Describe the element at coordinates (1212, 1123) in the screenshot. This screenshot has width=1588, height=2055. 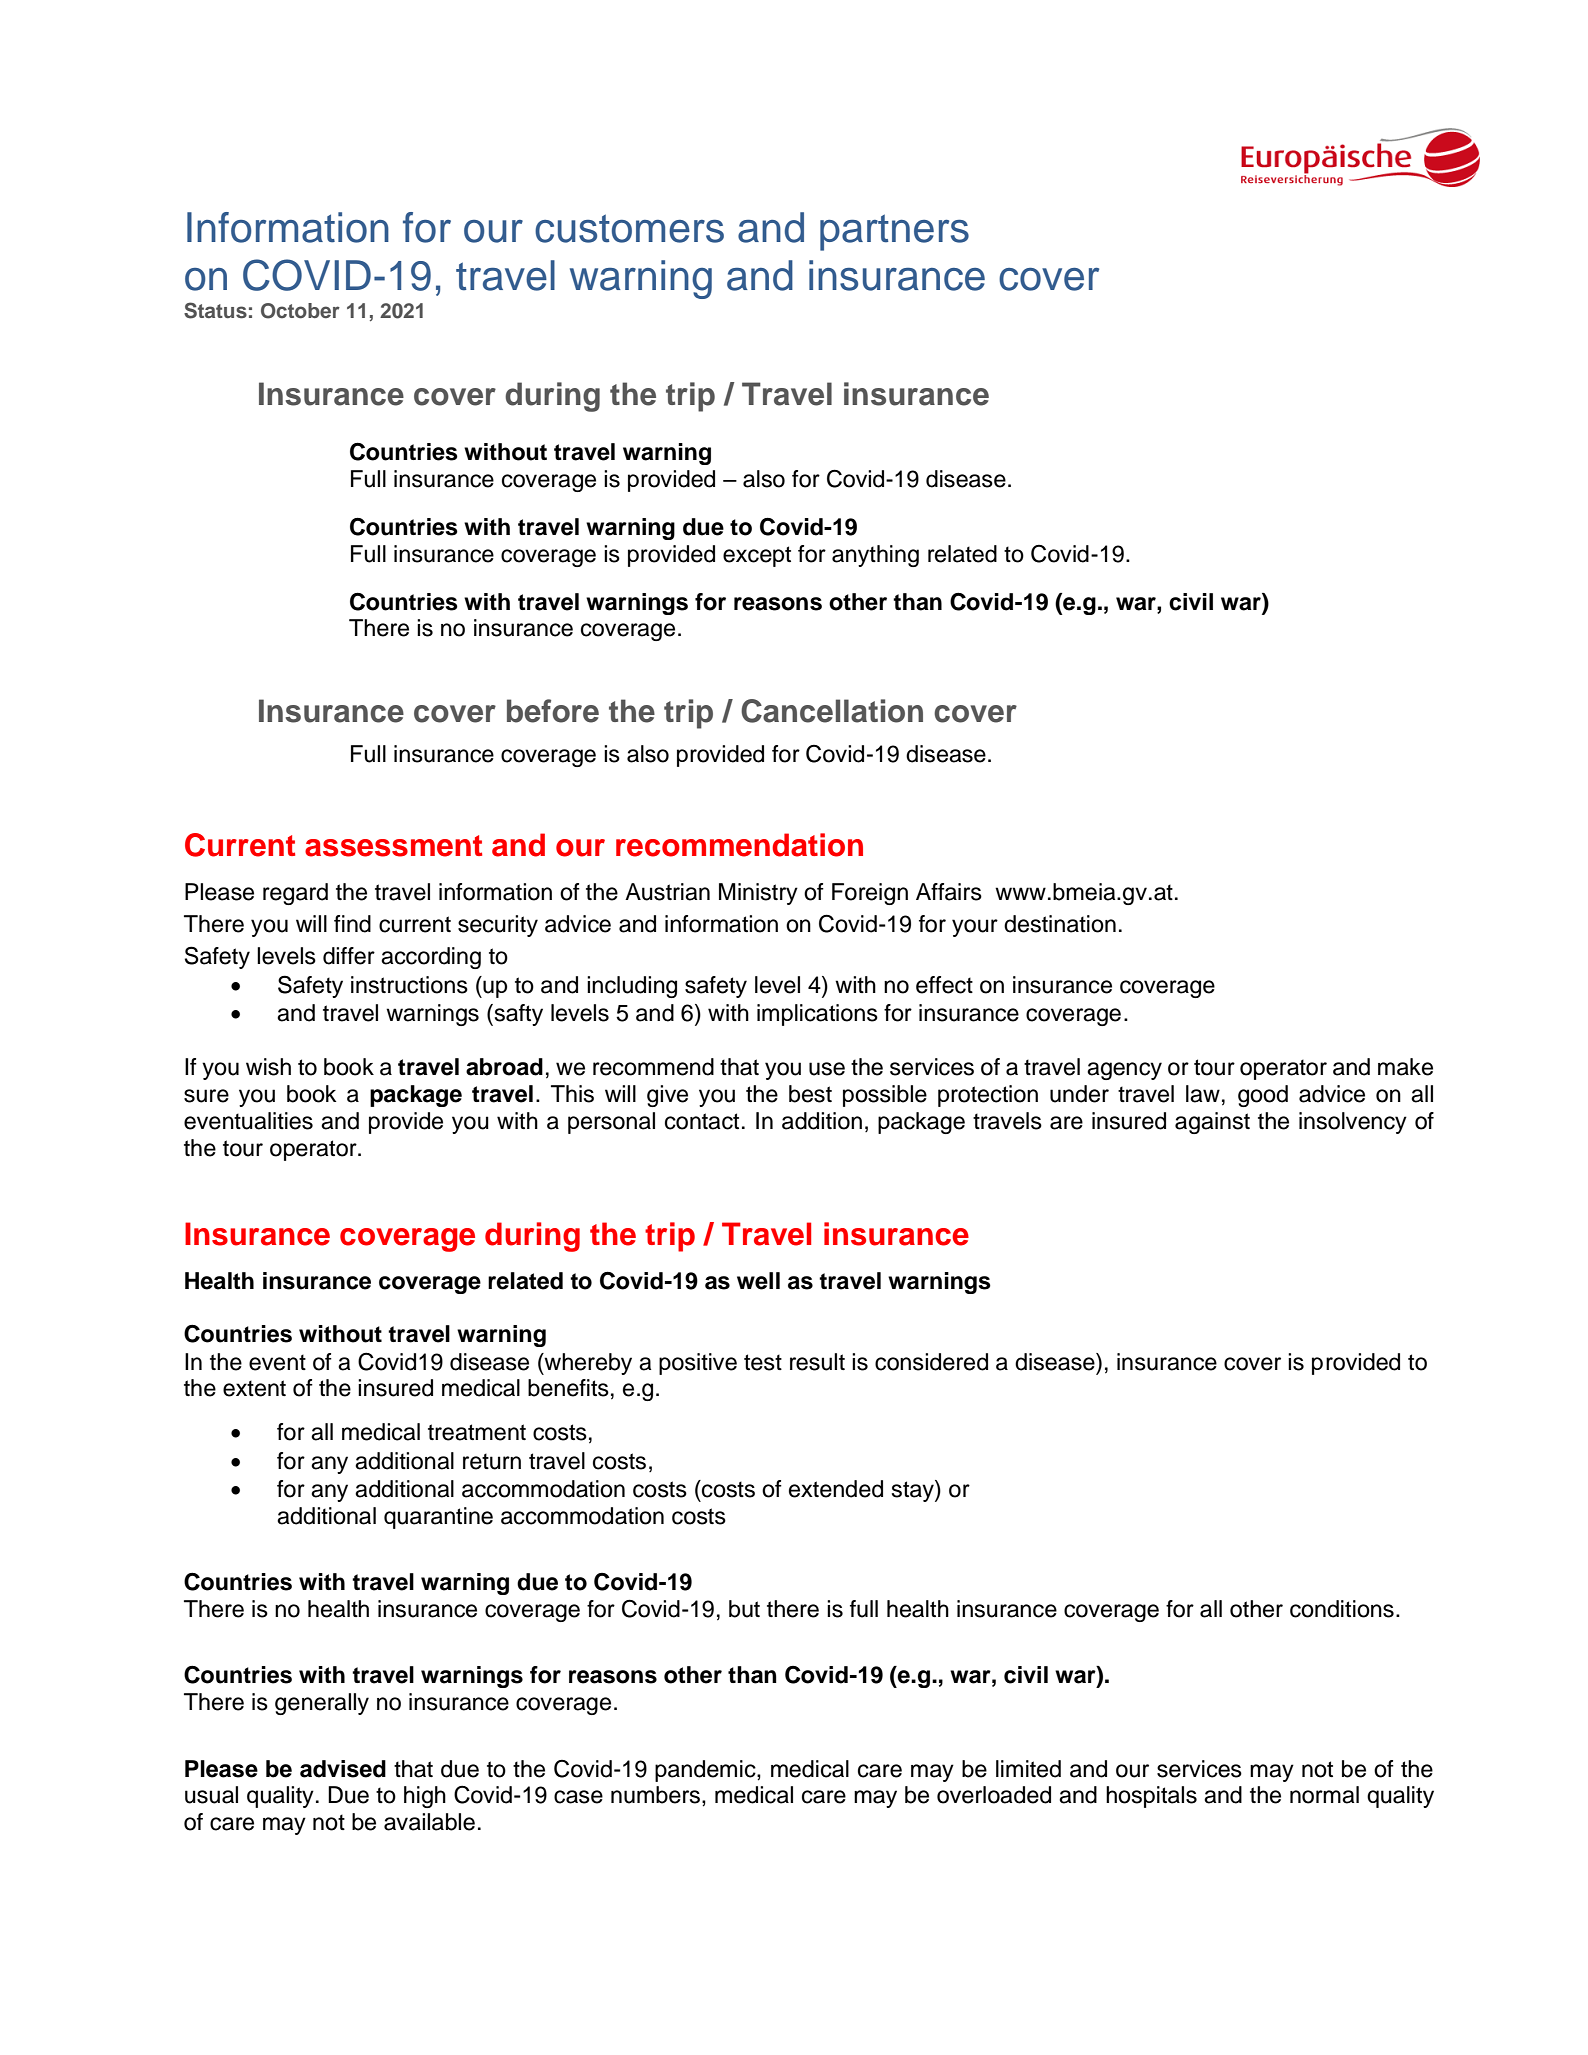
I see `against` at that location.
